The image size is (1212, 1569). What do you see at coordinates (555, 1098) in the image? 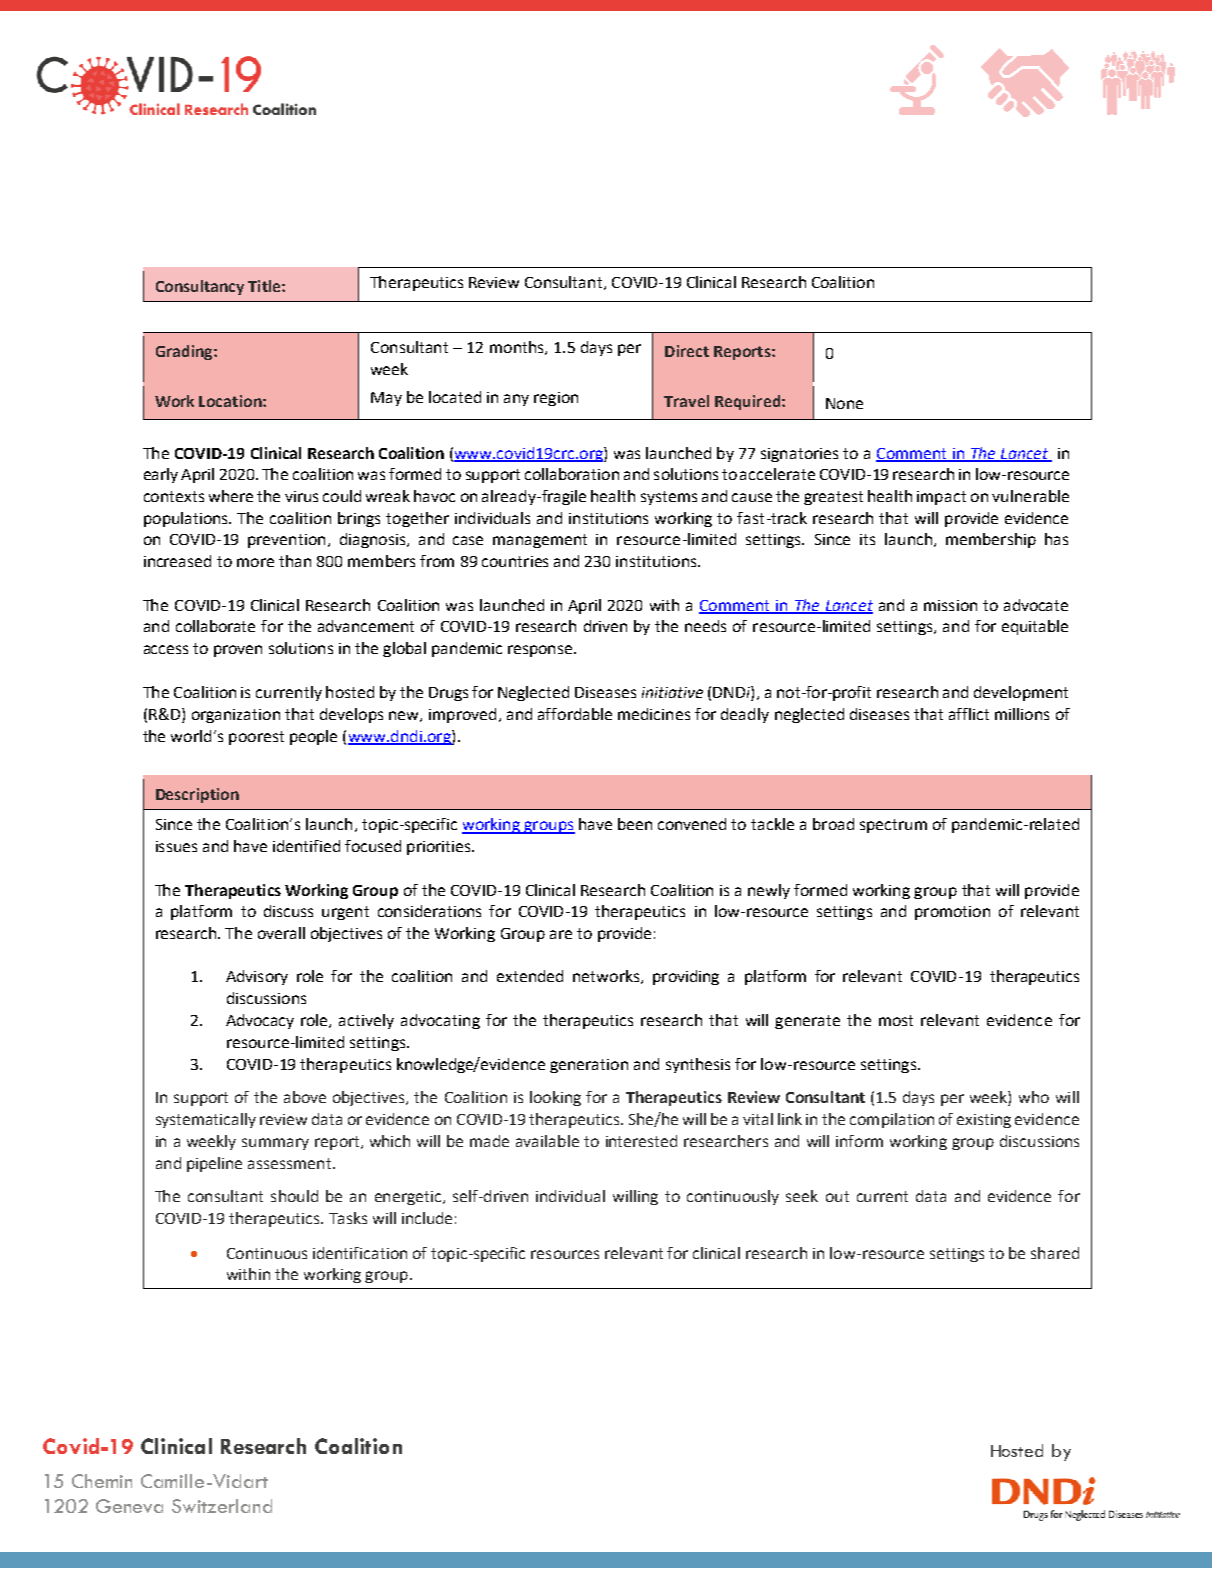
I see `looking` at bounding box center [555, 1098].
